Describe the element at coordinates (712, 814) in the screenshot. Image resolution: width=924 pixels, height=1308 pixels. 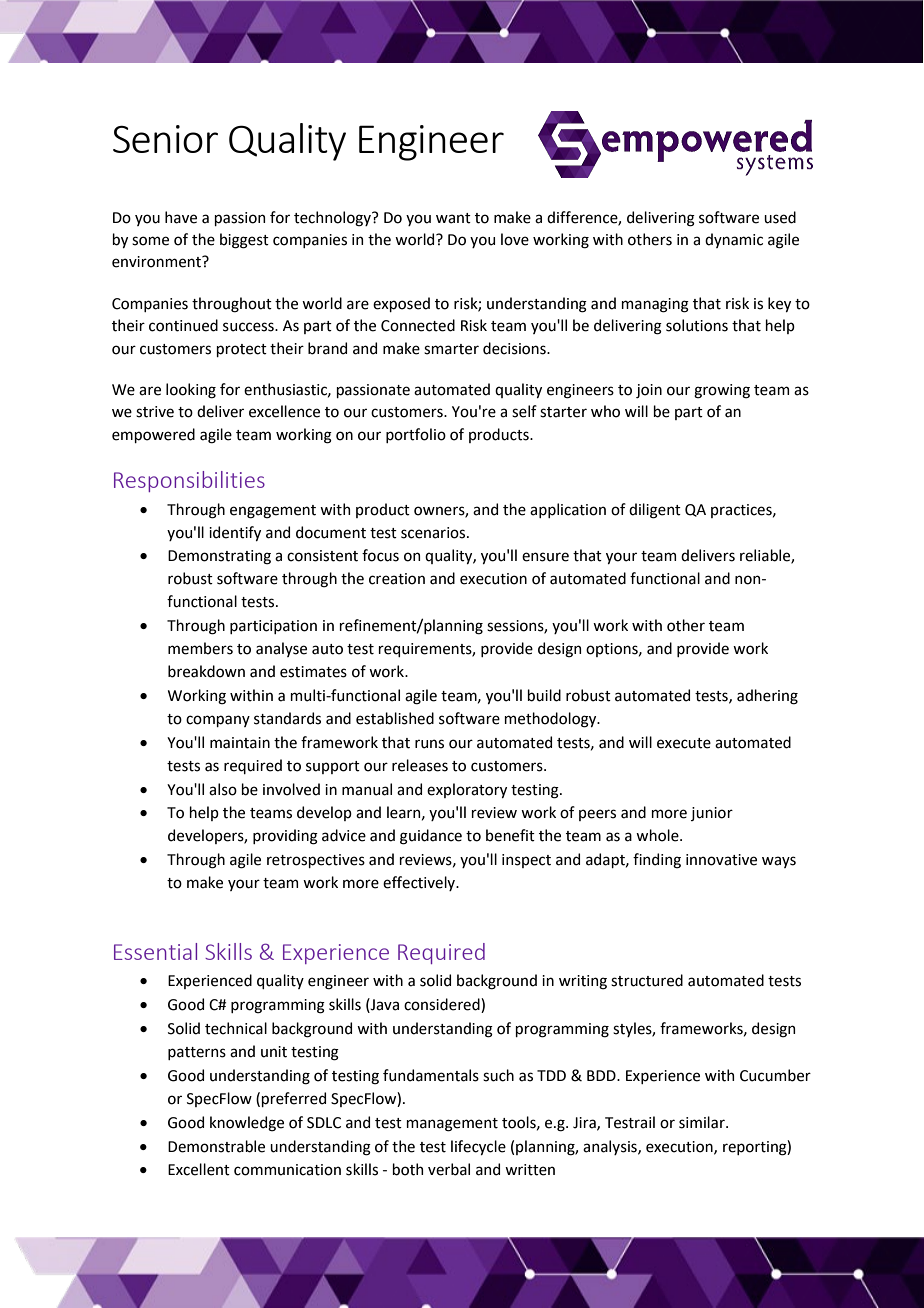
I see `junior` at that location.
